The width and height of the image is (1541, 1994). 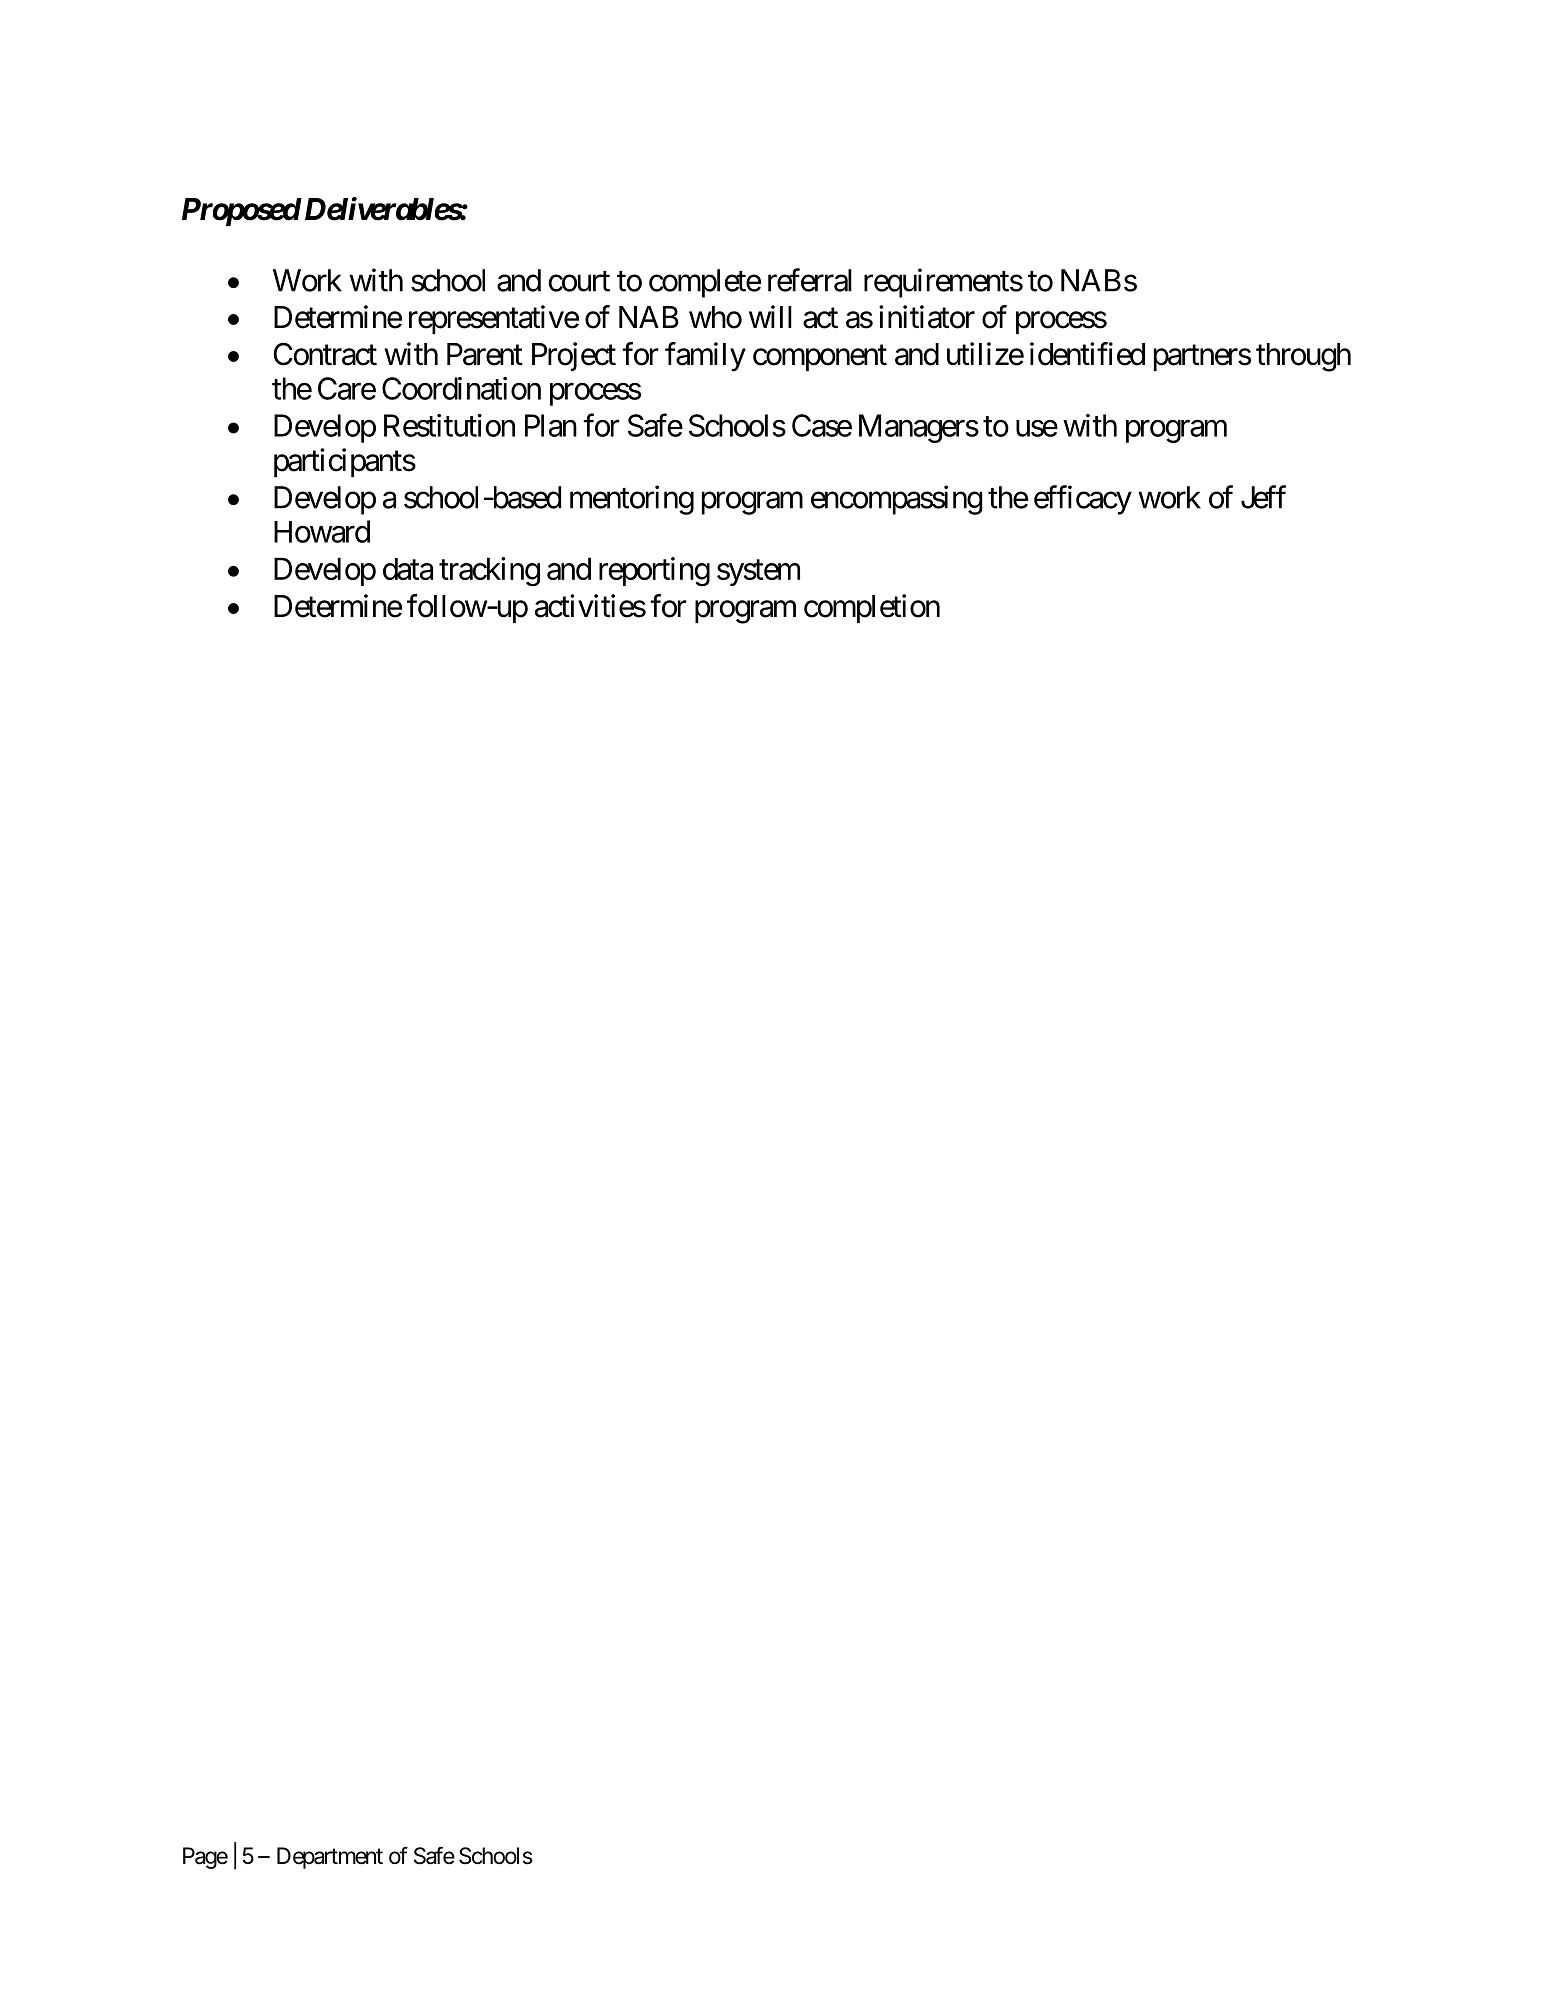 I want to click on Restitution, so click(x=449, y=425).
